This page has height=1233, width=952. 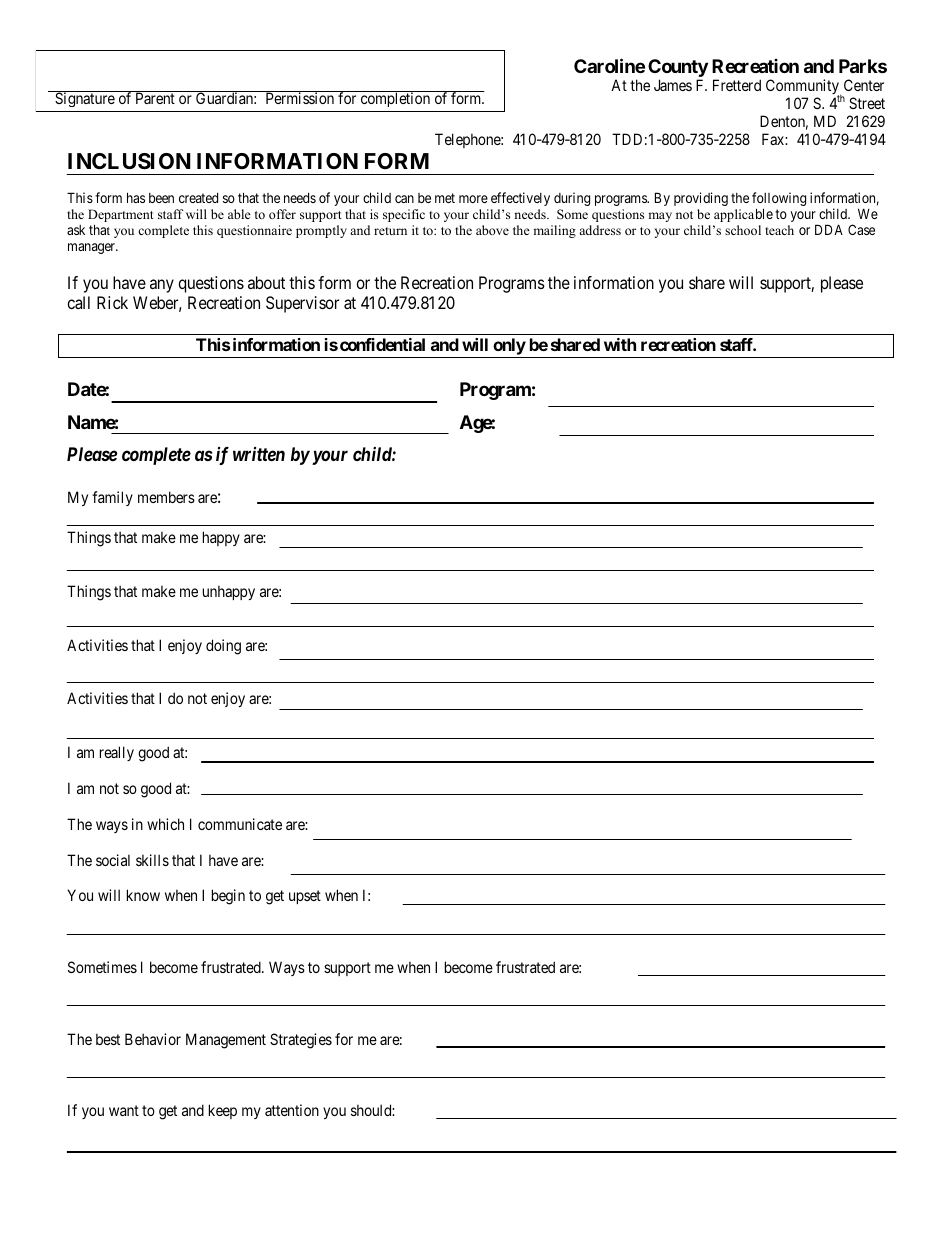 I want to click on only, so click(x=509, y=348).
